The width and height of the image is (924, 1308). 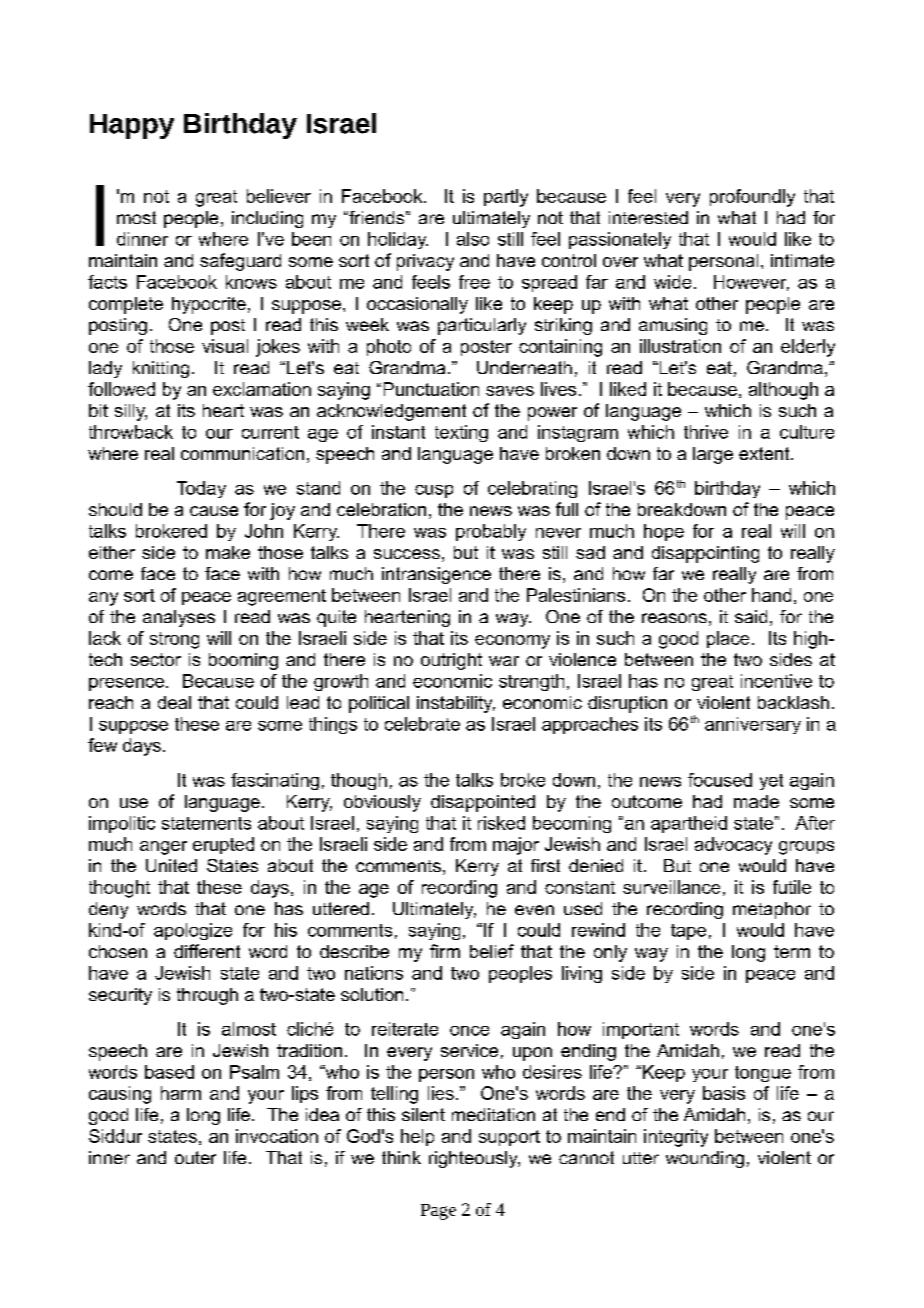 I want to click on profoundly, so click(x=752, y=198).
